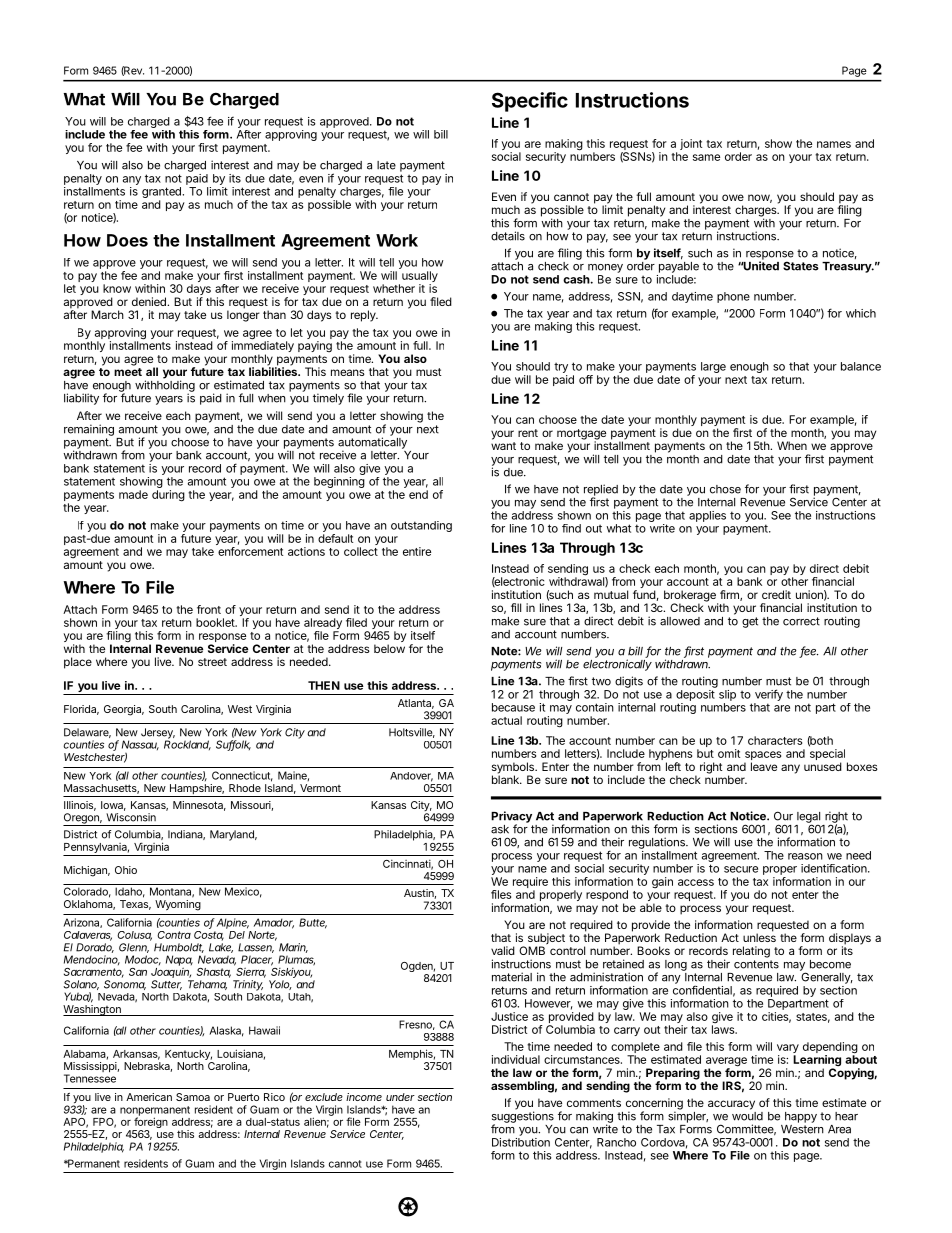 The height and width of the image is (1233, 952). What do you see at coordinates (158, 734) in the image?
I see `Jersey` at bounding box center [158, 734].
